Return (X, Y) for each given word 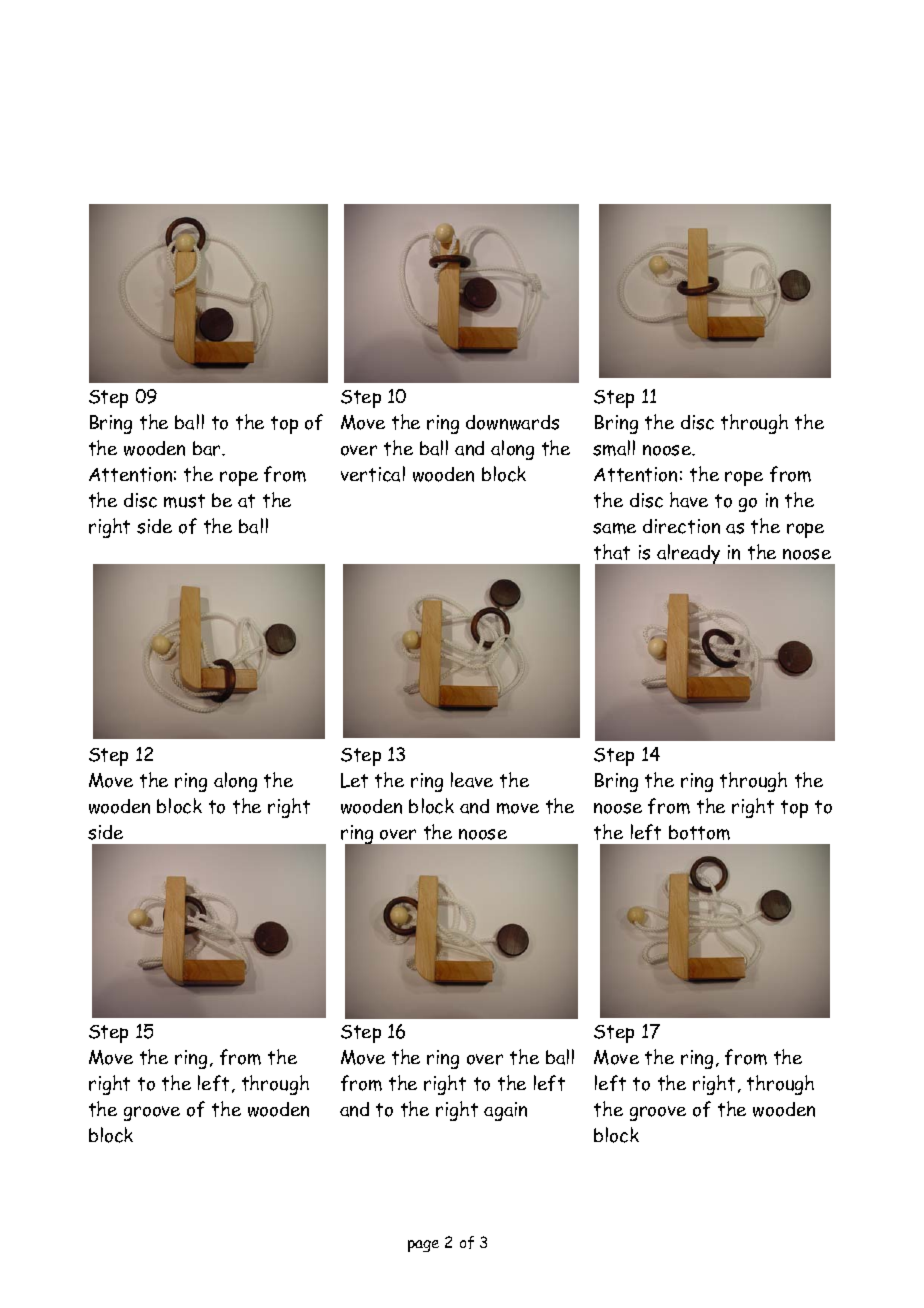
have (689, 500)
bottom (699, 832)
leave (472, 780)
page (423, 1246)
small (614, 448)
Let (354, 780)
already (689, 555)
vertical (373, 474)
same (614, 528)
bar (208, 448)
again (505, 1111)
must (184, 501)
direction (681, 526)
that (612, 552)
